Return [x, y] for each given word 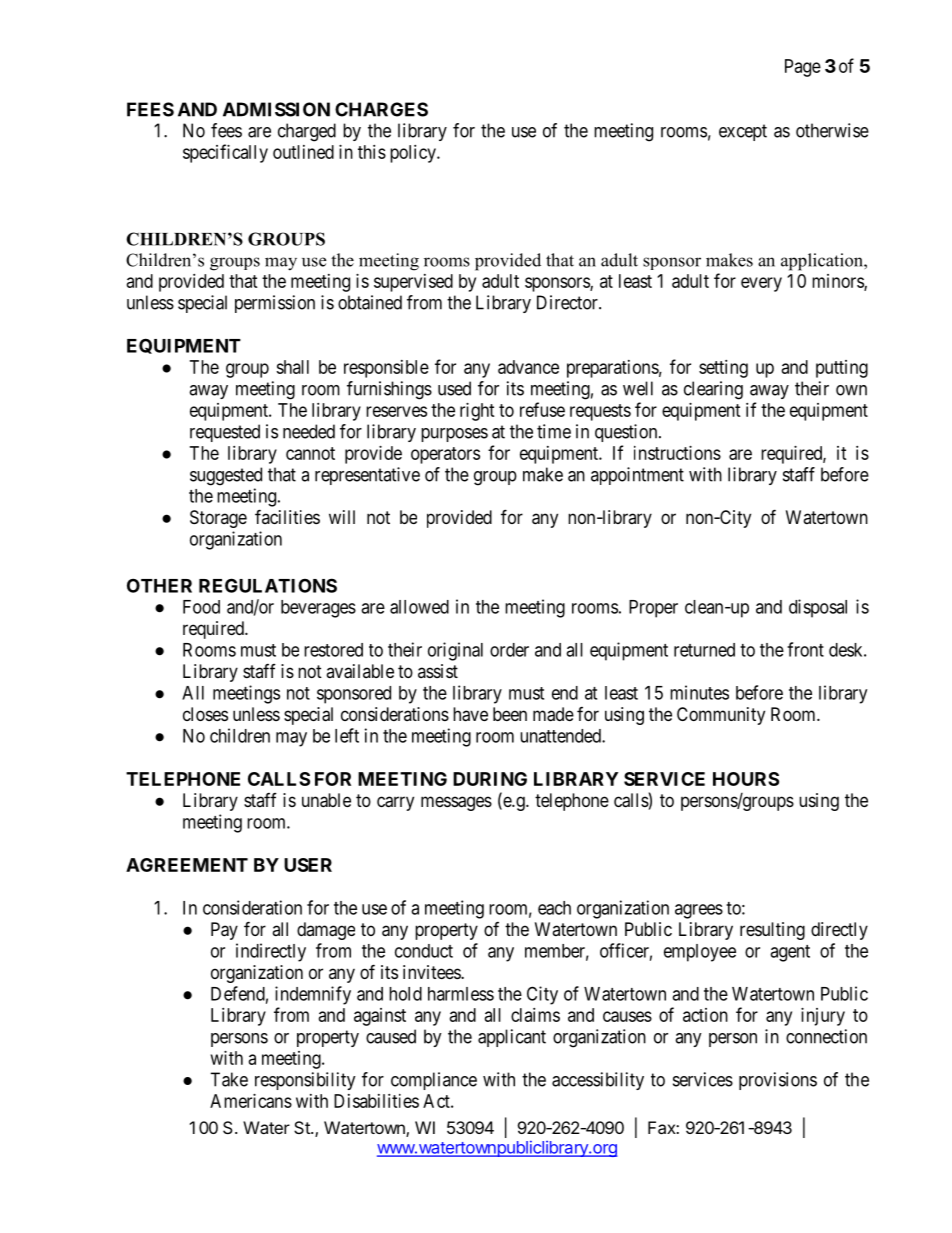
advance [528, 367]
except [743, 132]
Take [229, 1079]
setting [723, 369]
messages [456, 803]
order [509, 650]
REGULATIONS [268, 585]
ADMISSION [276, 109]
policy [414, 154]
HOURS [746, 779]
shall [292, 367]
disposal [818, 608]
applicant [512, 1038]
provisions [778, 1081]
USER [308, 865]
